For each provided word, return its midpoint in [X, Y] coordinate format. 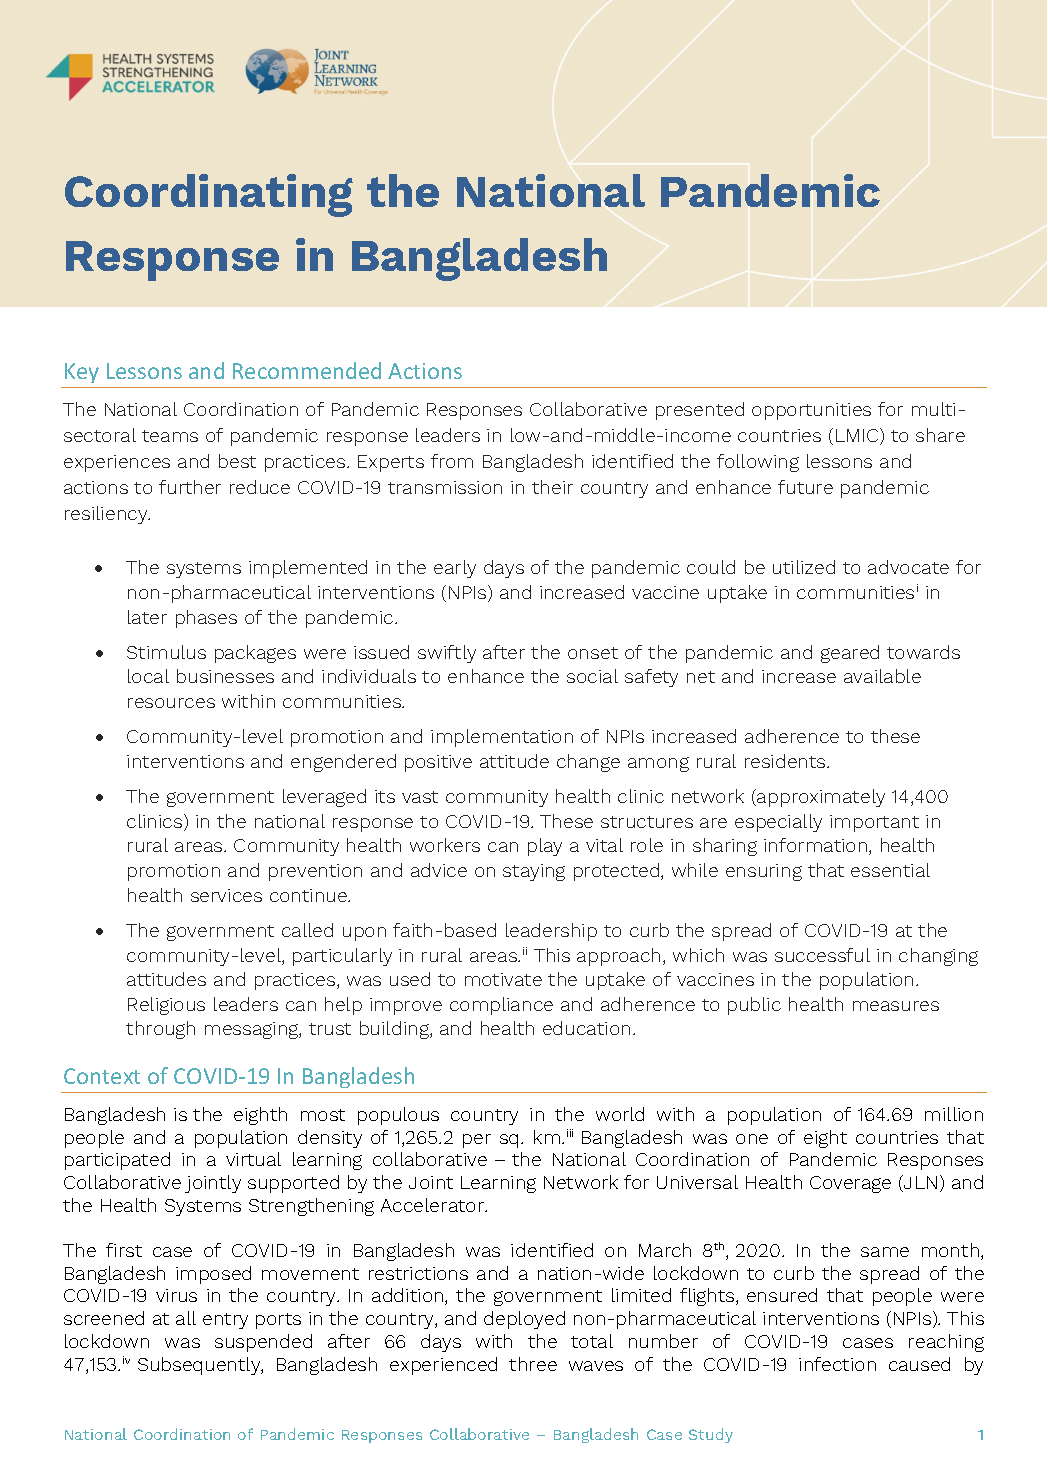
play [545, 847]
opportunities [811, 411]
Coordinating [209, 195]
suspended [263, 1343]
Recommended [307, 370]
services [226, 895]
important [874, 823]
